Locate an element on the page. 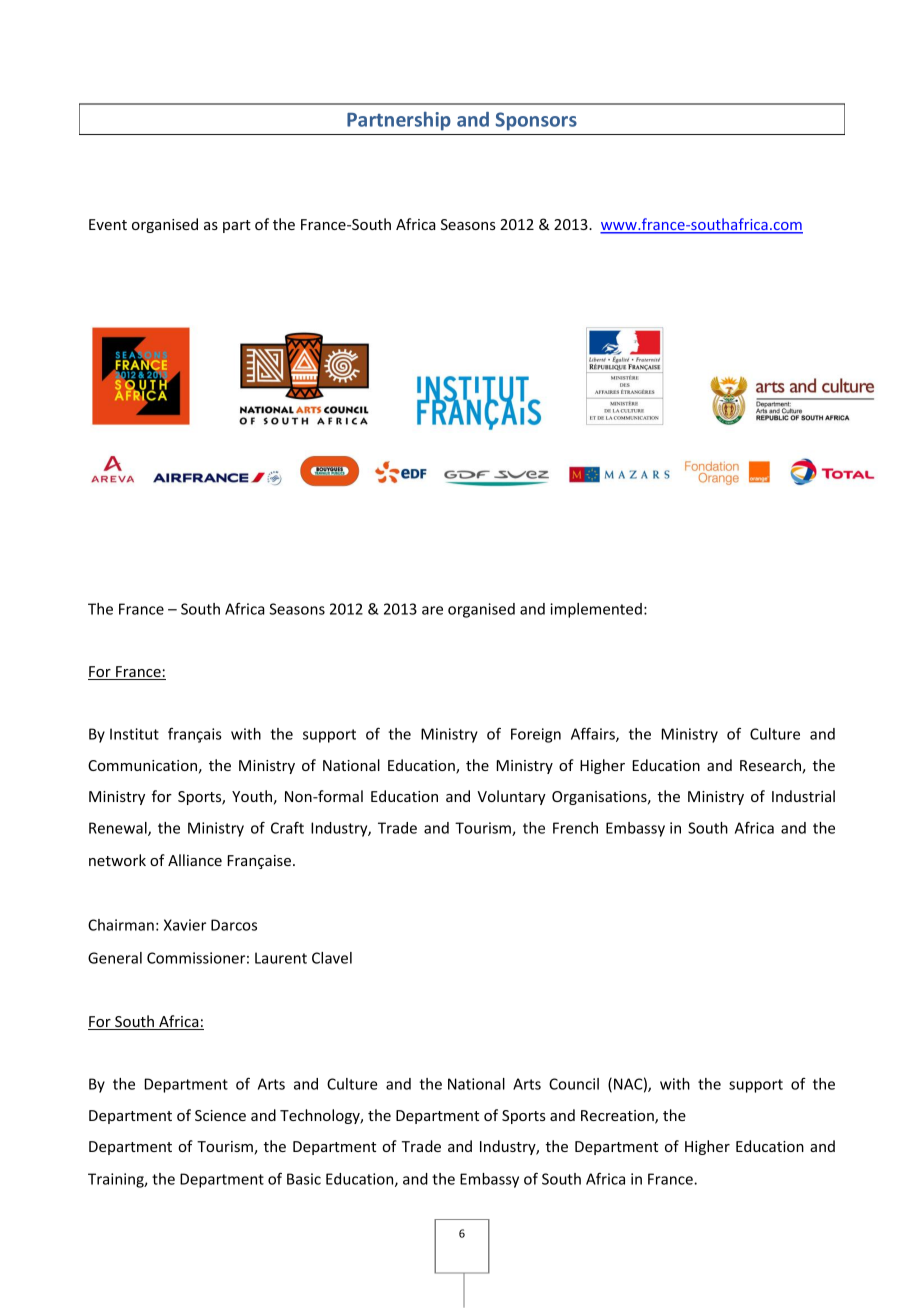 The height and width of the image is (1308, 924). are is located at coordinates (432, 610).
